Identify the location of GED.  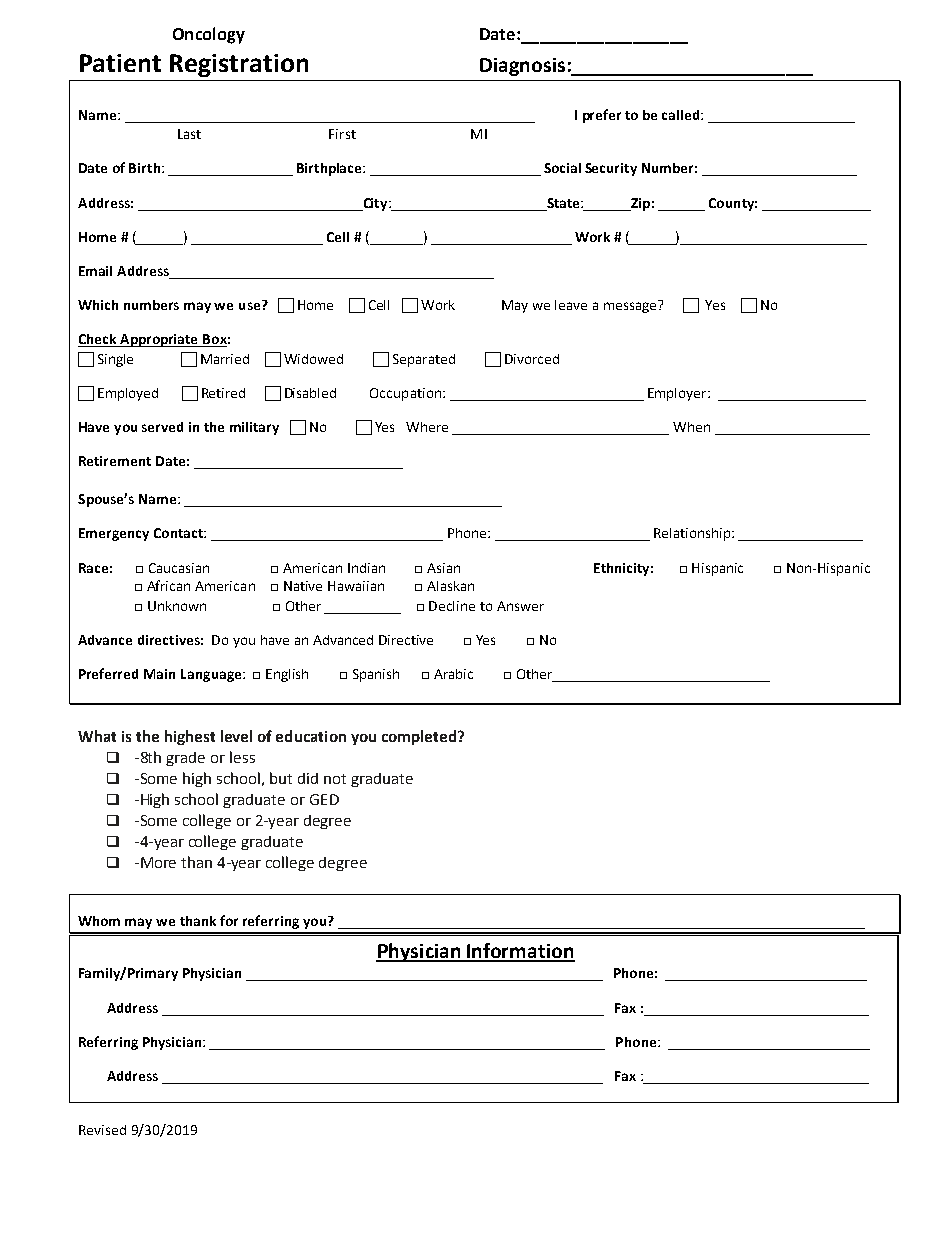
(324, 799).
